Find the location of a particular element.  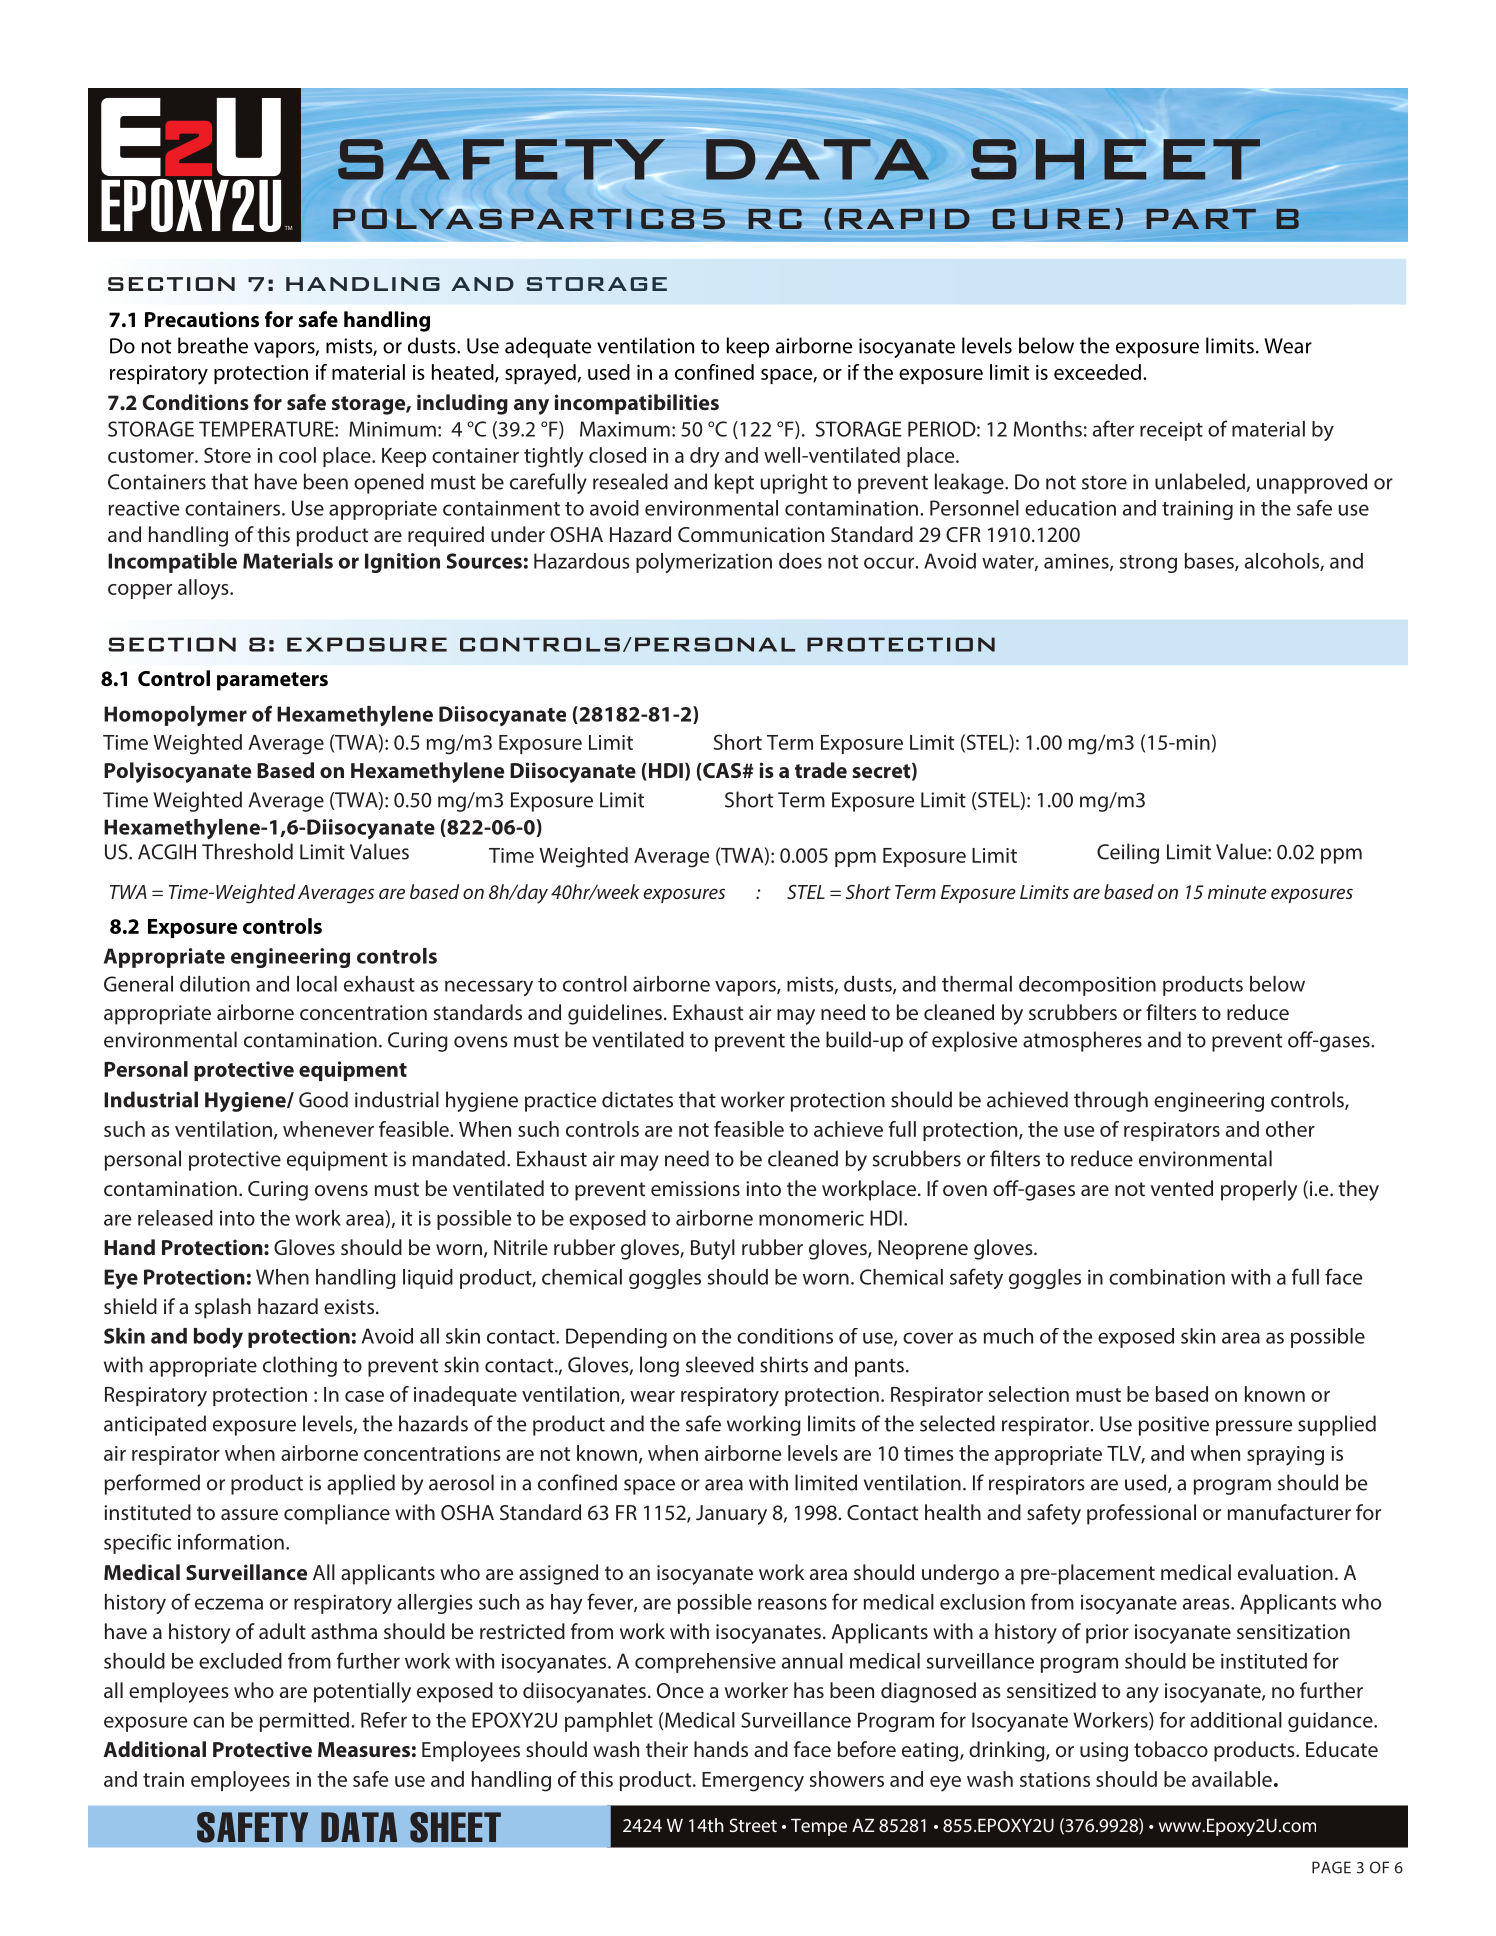

CURE is located at coordinates (1051, 219).
